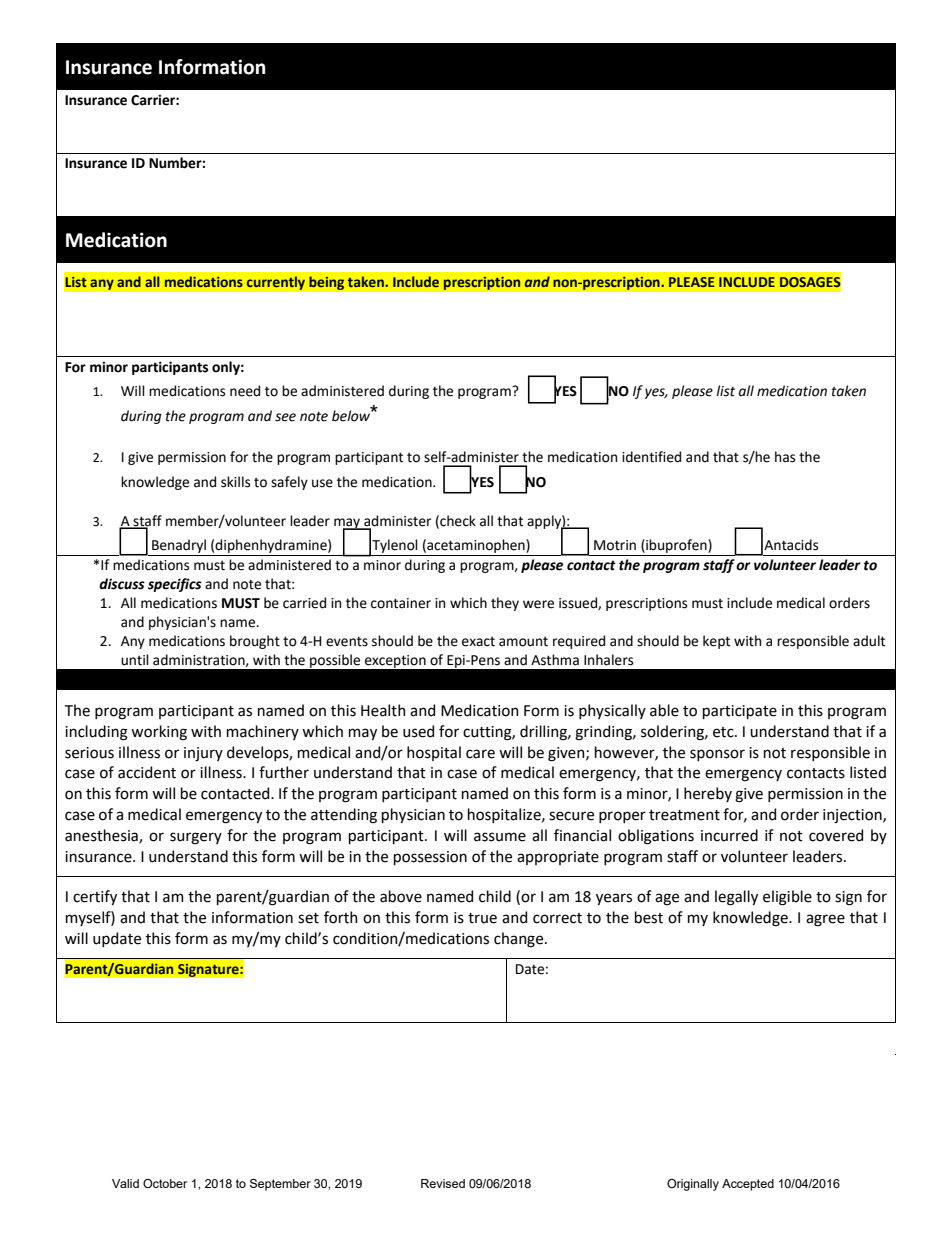 The width and height of the screenshot is (952, 1233). Describe the element at coordinates (724, 732) in the screenshot. I see `etc` at that location.
